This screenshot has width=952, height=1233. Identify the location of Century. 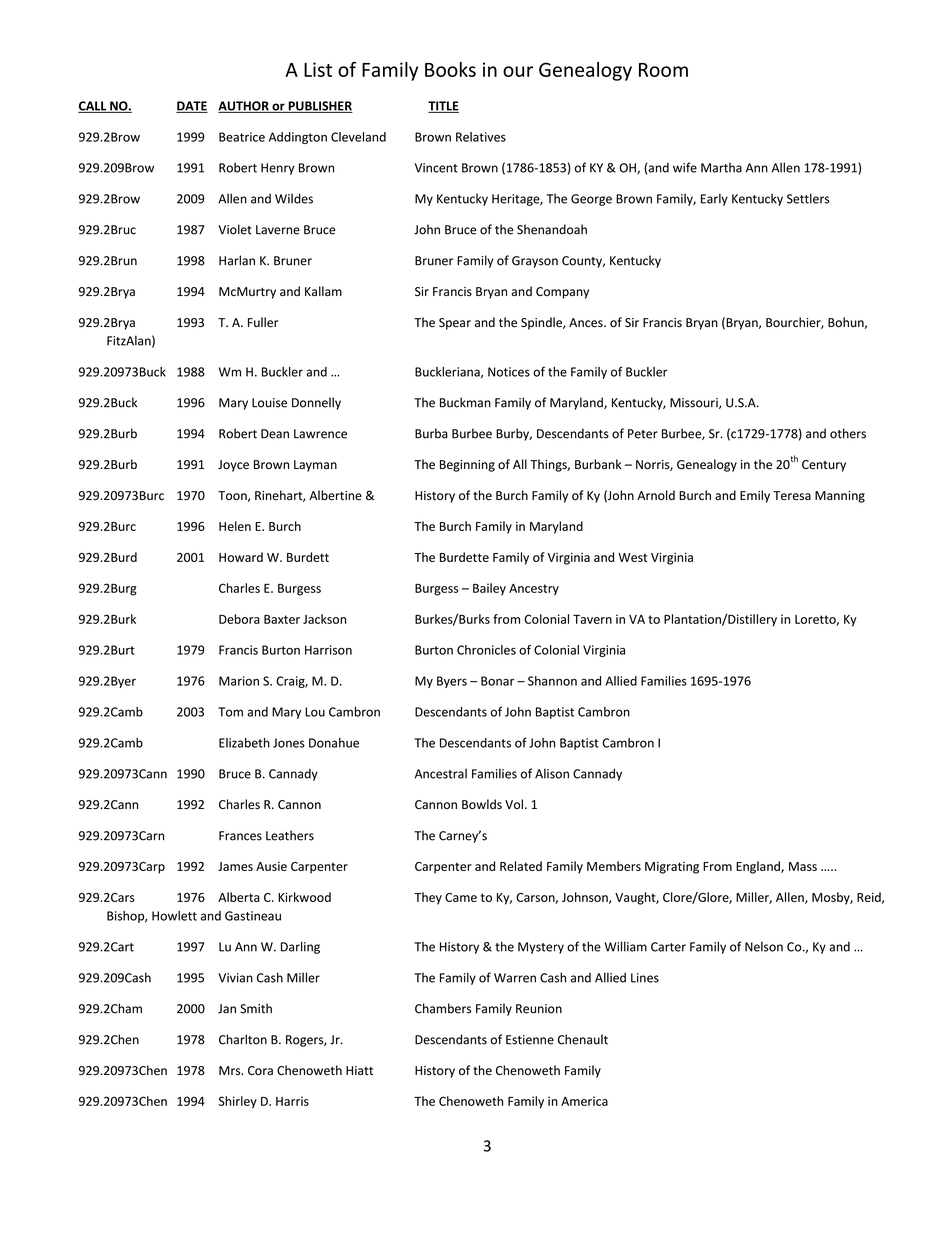
(824, 466).
